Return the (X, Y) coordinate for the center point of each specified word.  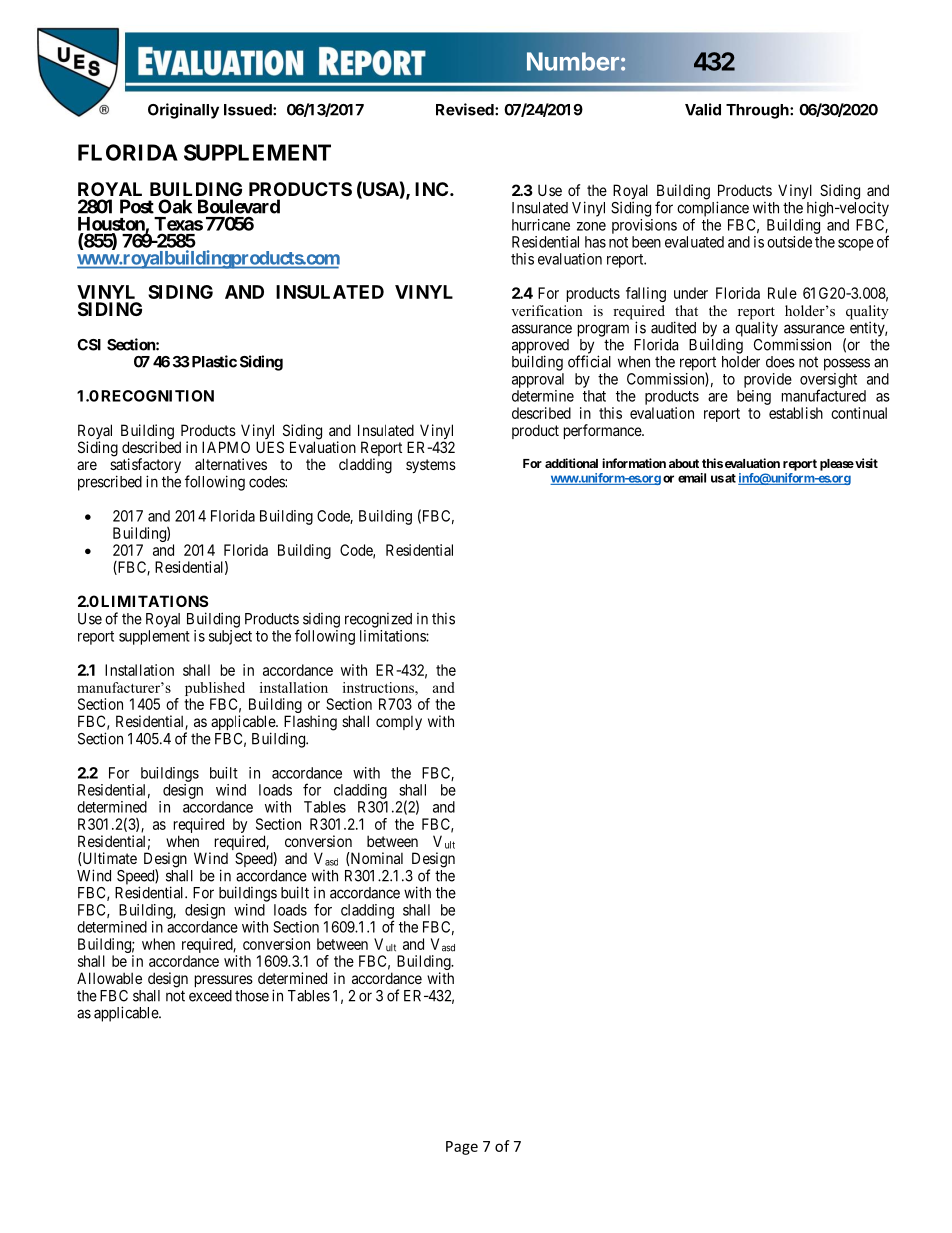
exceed (210, 996)
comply (399, 722)
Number (573, 61)
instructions (379, 687)
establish (796, 413)
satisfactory (145, 467)
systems (431, 466)
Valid (703, 109)
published (215, 690)
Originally (183, 111)
